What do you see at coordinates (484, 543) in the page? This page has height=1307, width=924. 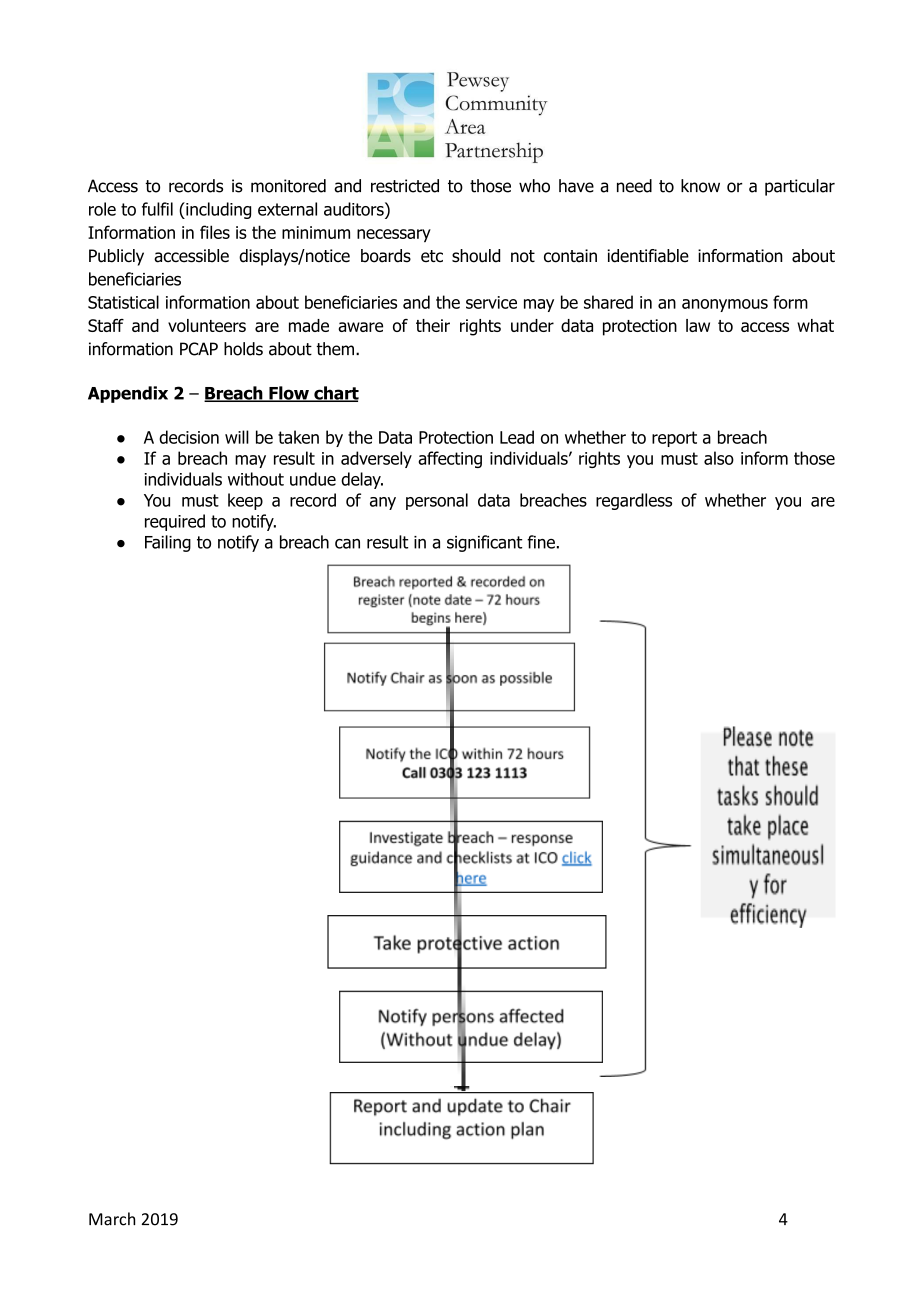 I see `significant` at bounding box center [484, 543].
